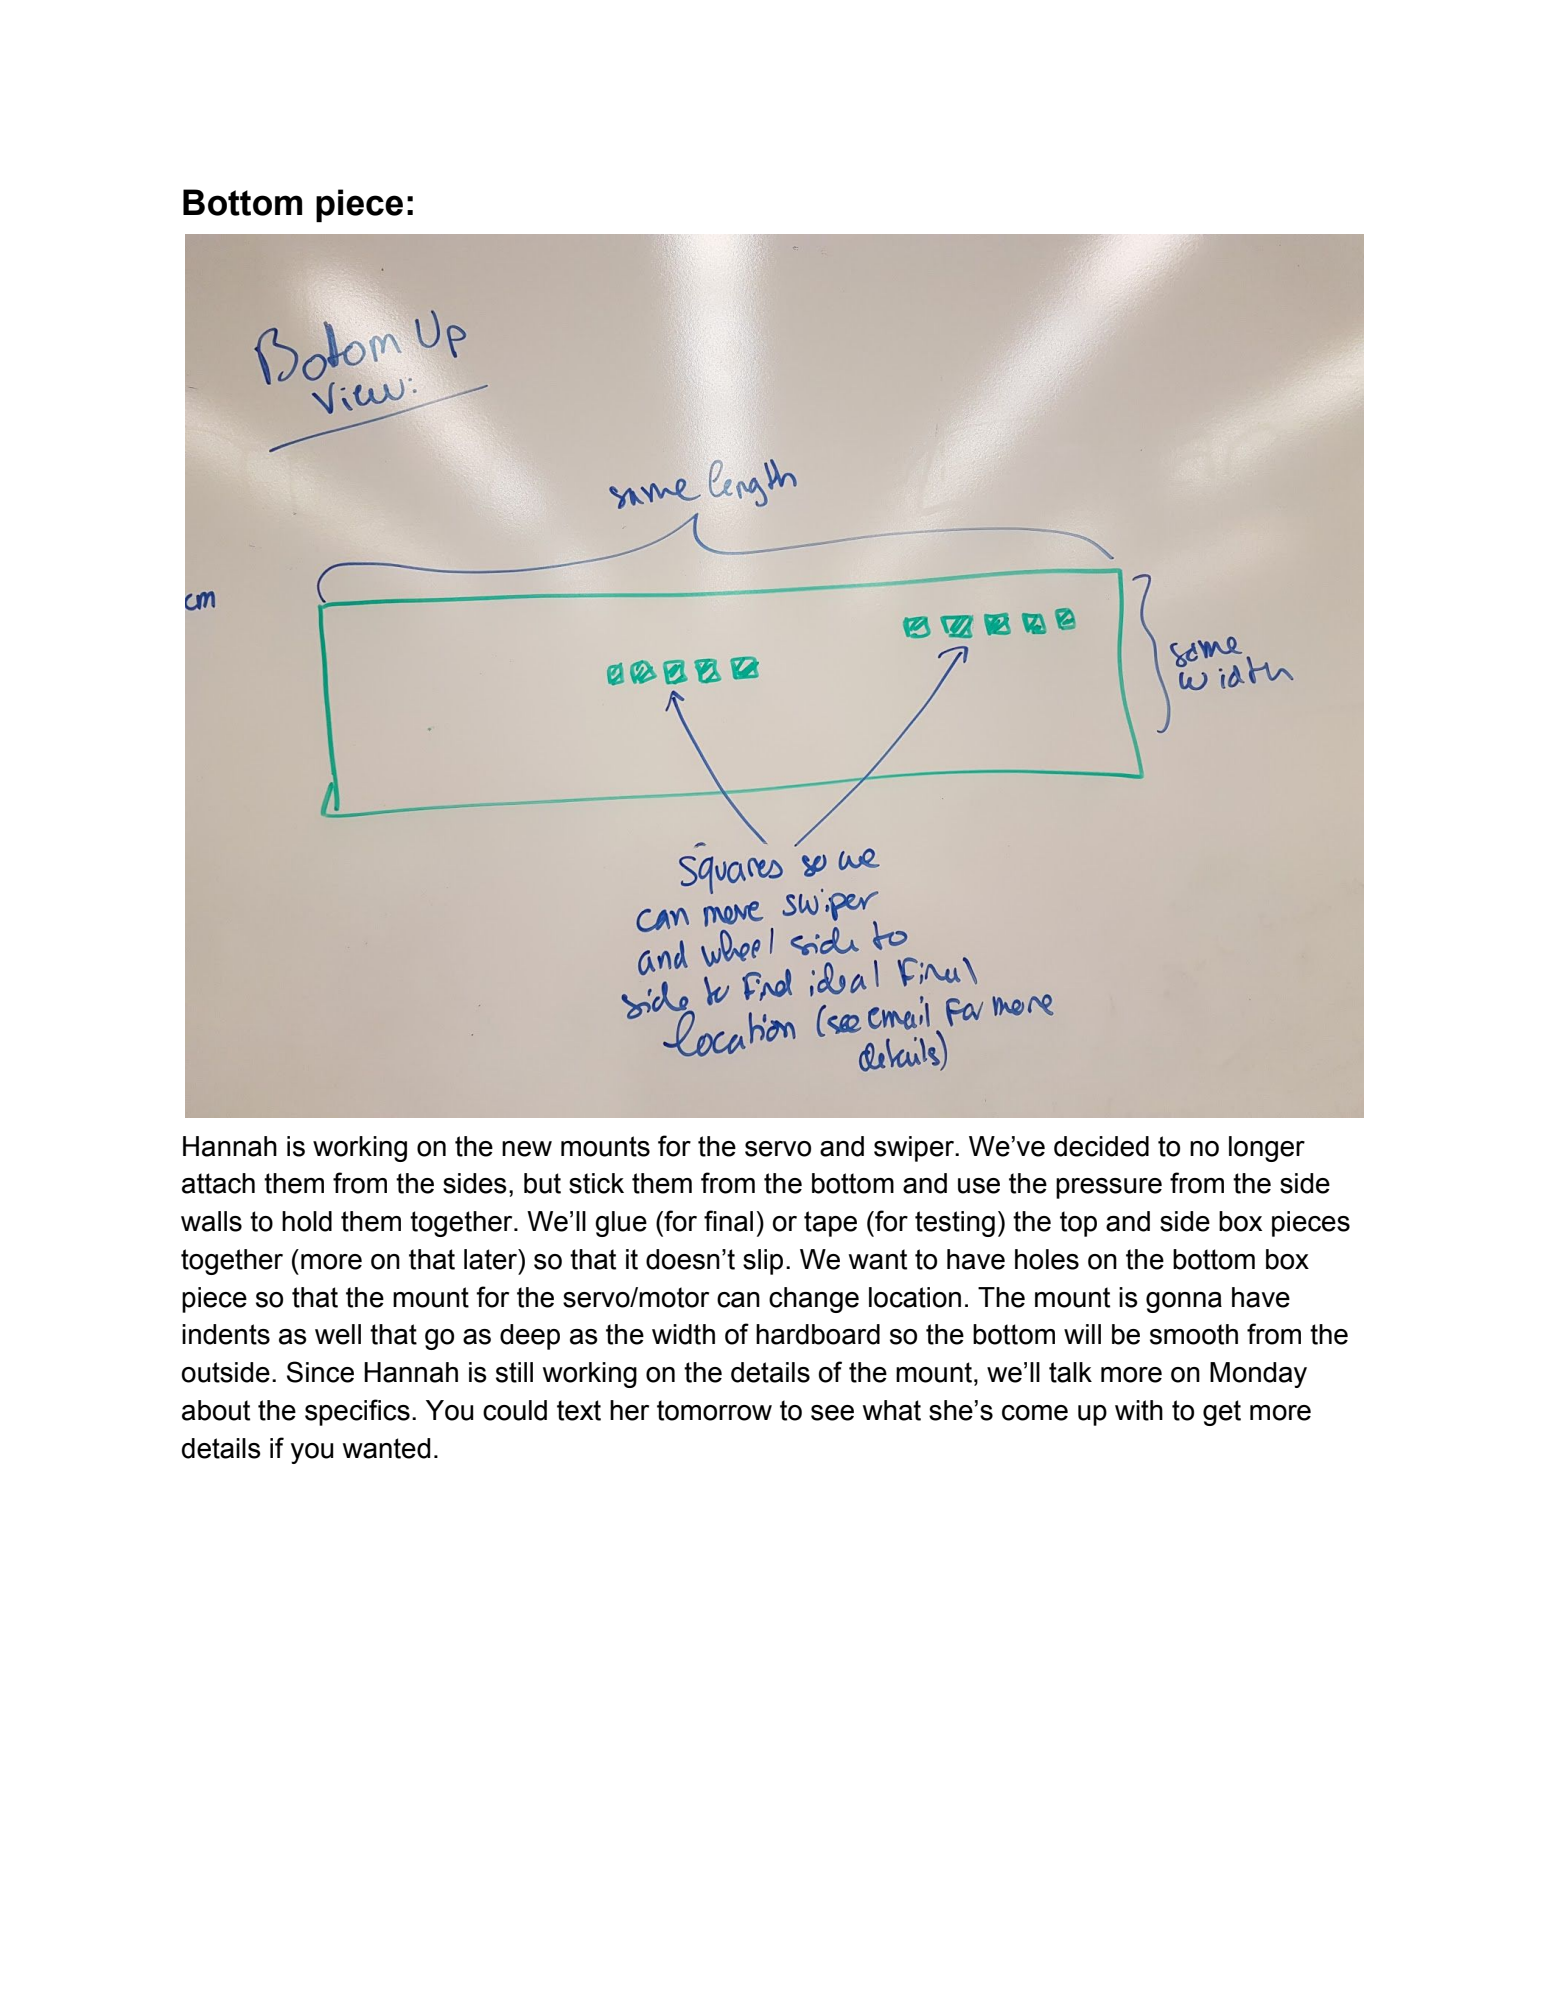 The height and width of the screenshot is (1994, 1541). What do you see at coordinates (357, 1412) in the screenshot?
I see `specifics` at bounding box center [357, 1412].
